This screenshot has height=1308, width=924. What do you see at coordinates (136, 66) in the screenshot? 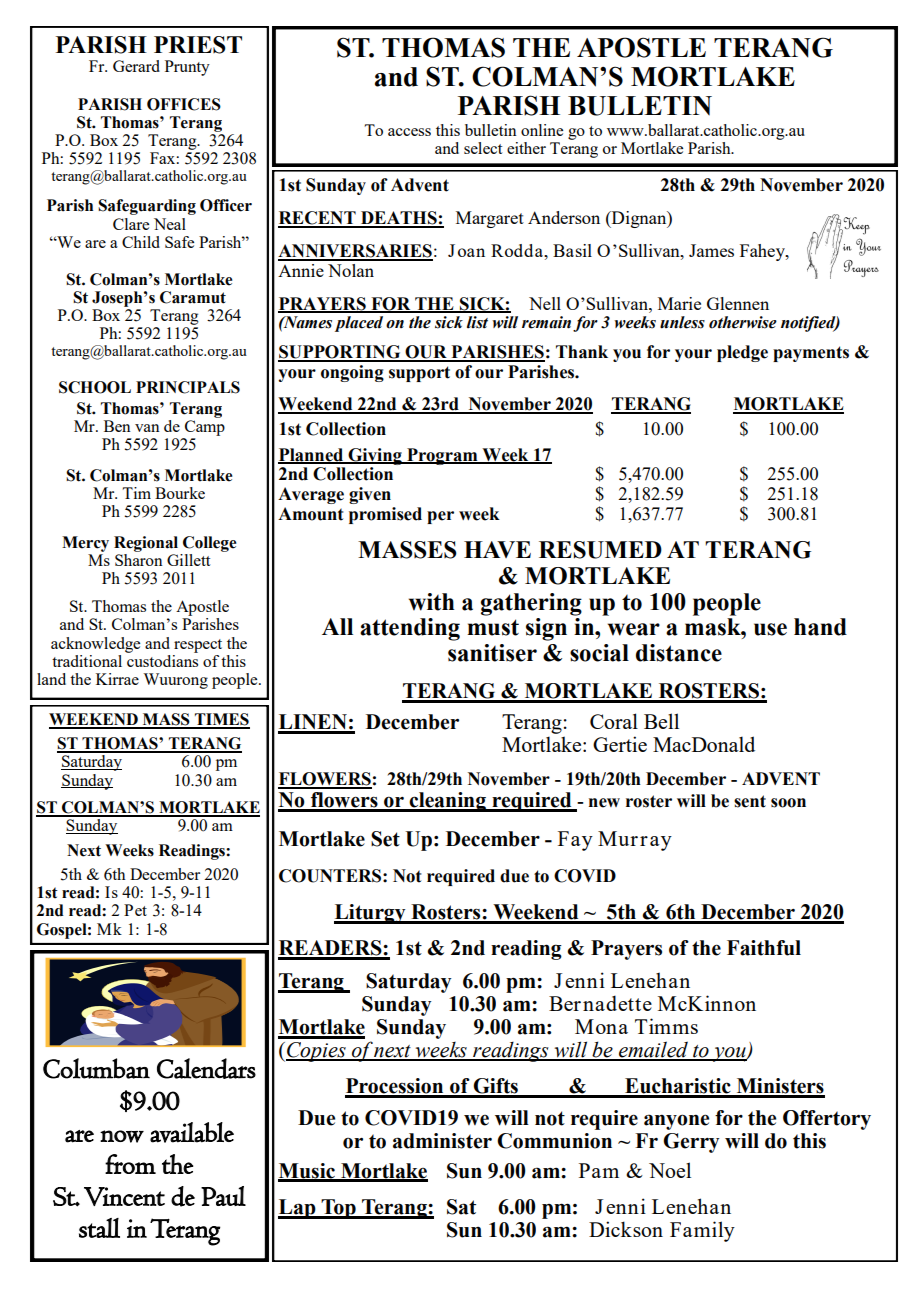
I see `Gerard` at bounding box center [136, 66].
